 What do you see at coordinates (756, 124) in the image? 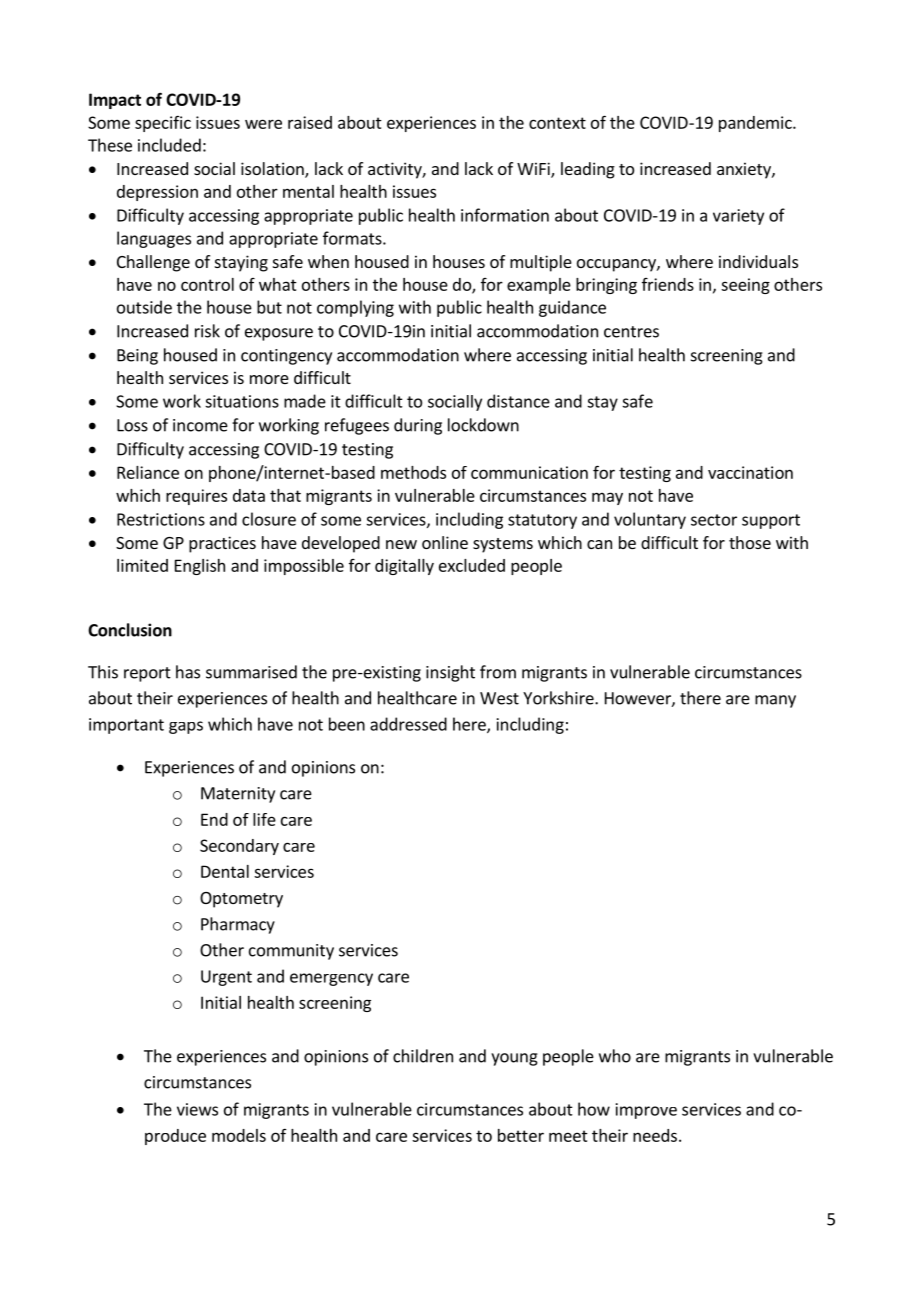
I see `pandemic` at bounding box center [756, 124].
